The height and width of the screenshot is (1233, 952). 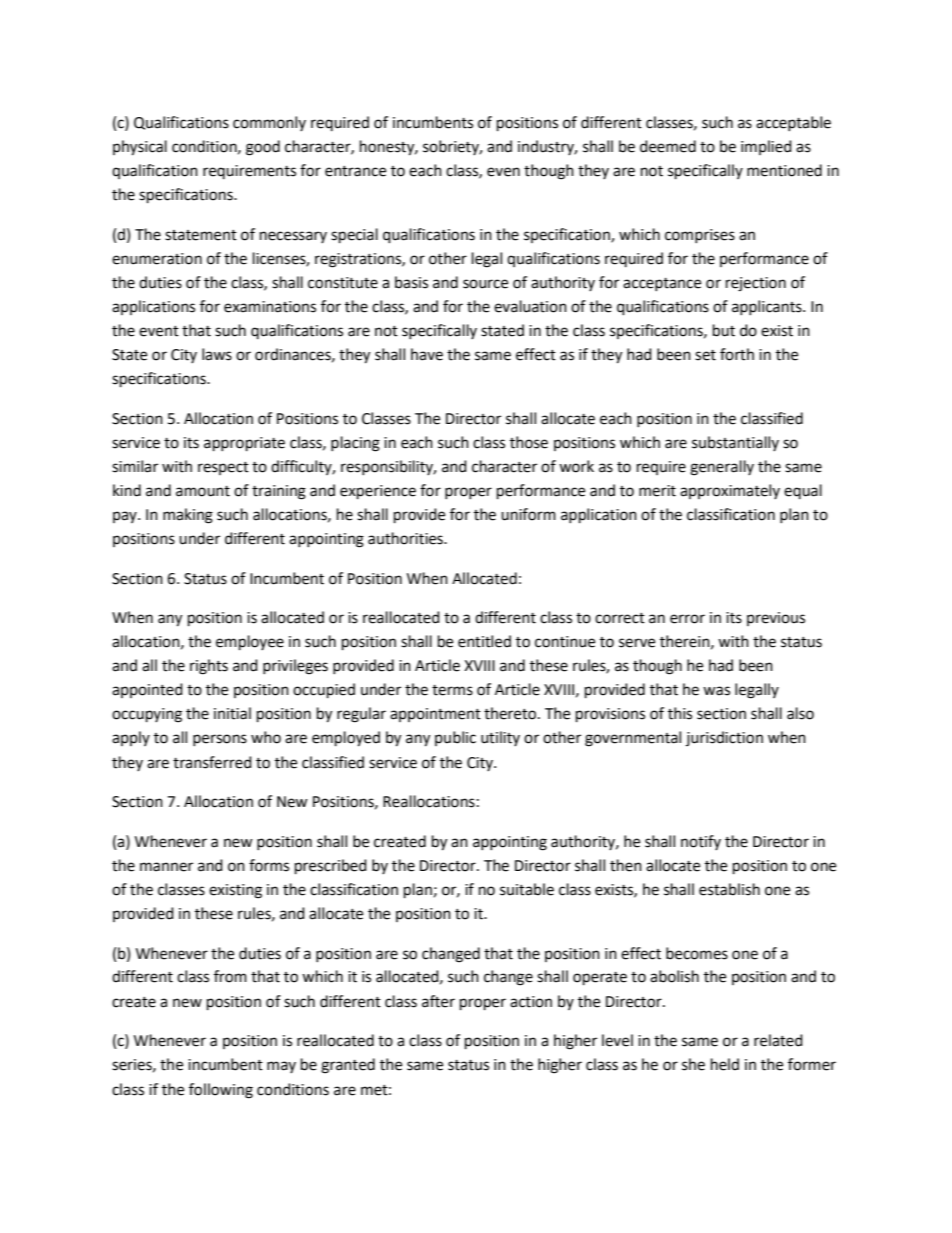 What do you see at coordinates (221, 1091) in the screenshot?
I see `following` at bounding box center [221, 1091].
